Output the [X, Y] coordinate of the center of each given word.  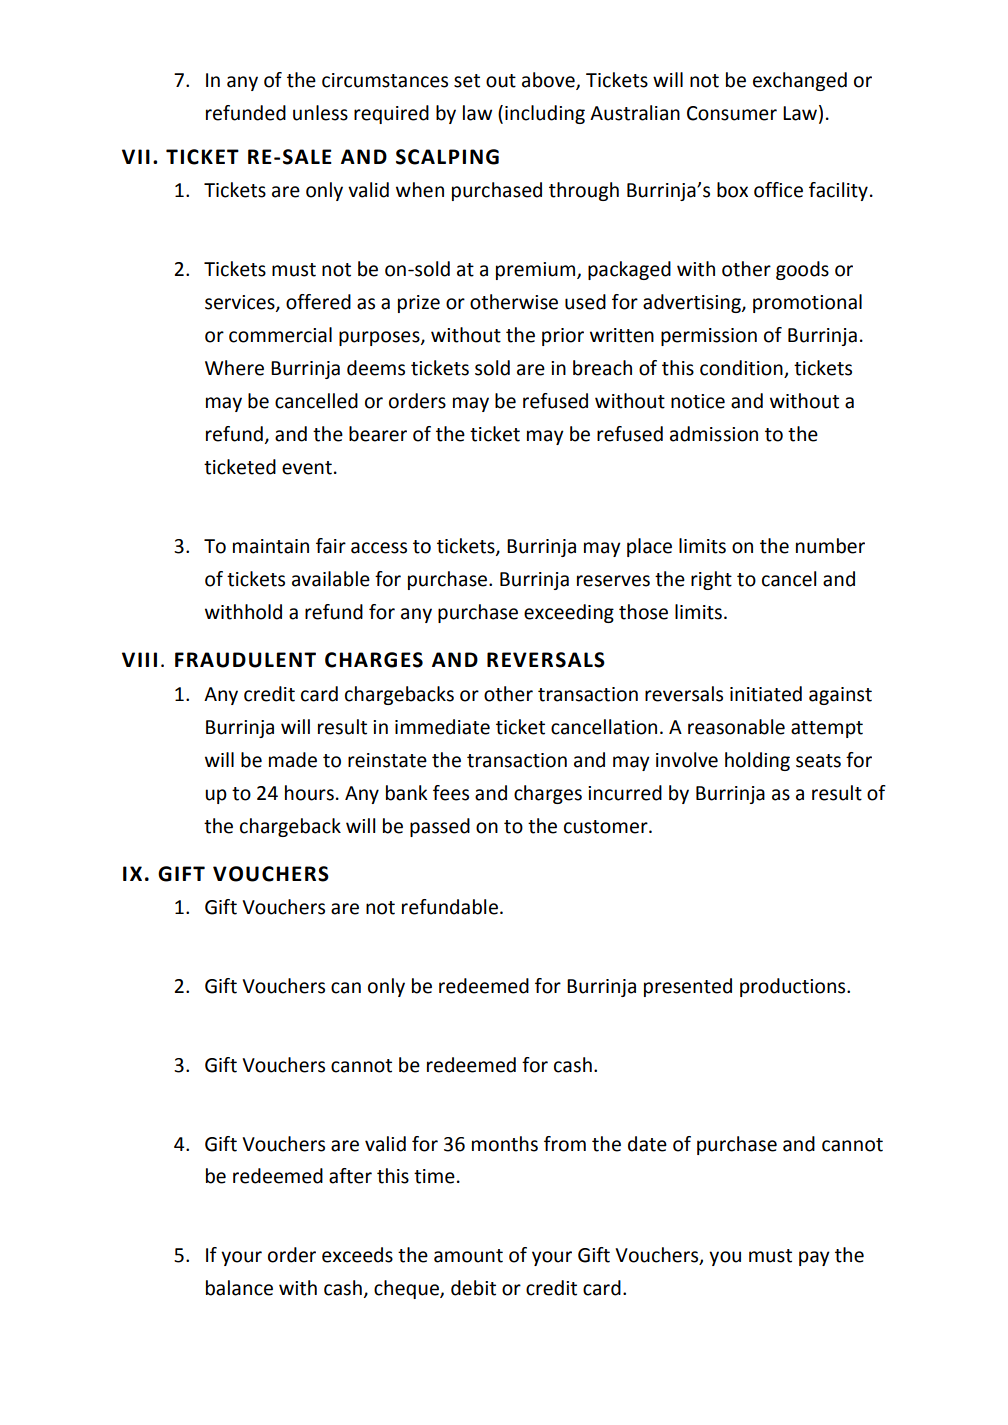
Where [234, 368]
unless [320, 113]
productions [794, 987]
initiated [766, 694]
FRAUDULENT [245, 660]
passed [440, 827]
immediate [442, 727]
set [467, 81]
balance [239, 1288]
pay [814, 1258]
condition [742, 369]
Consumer [732, 113]
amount [468, 1256]
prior [563, 337]
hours [309, 793]
